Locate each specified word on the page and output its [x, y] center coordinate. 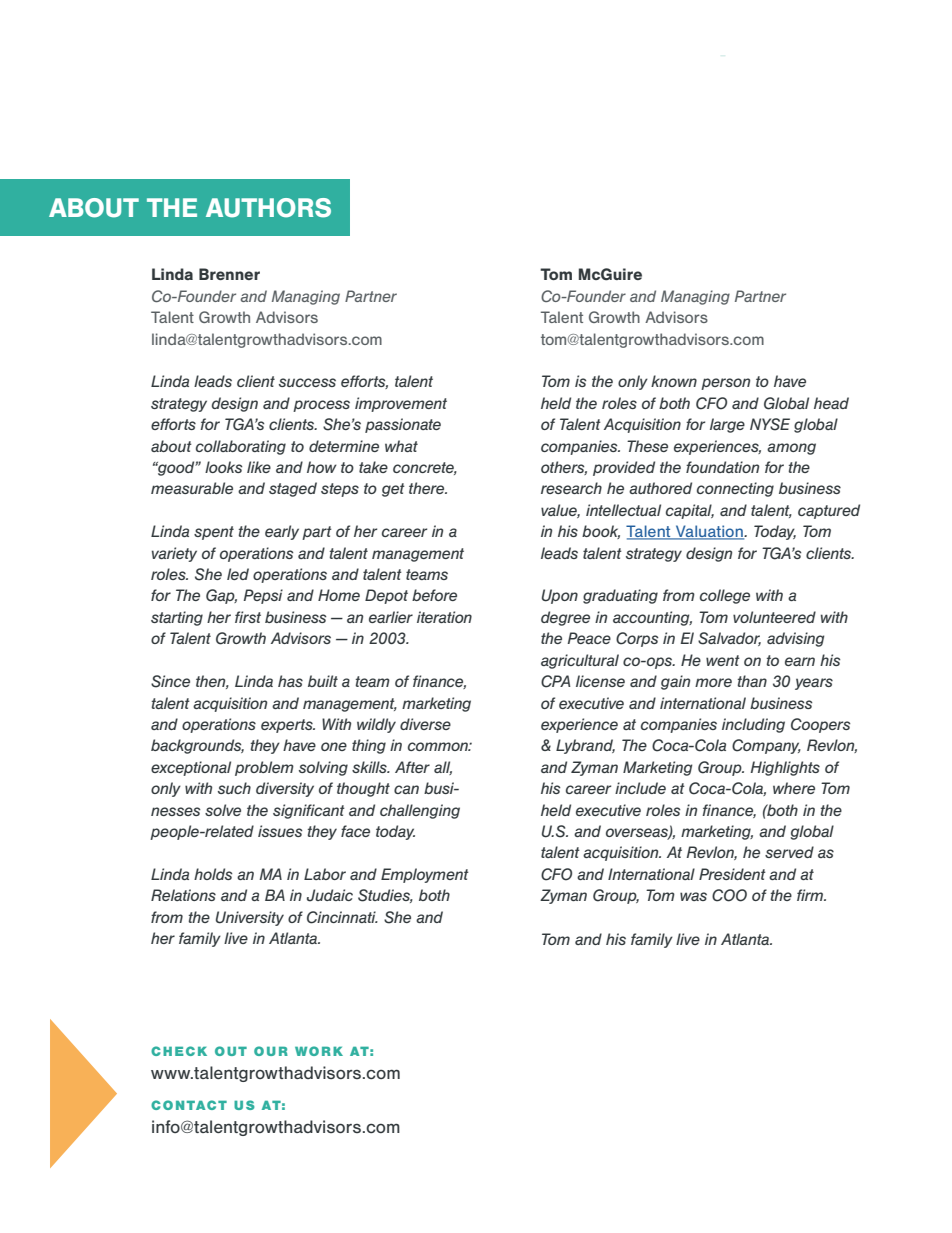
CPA [556, 681]
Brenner [229, 274]
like [259, 467]
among [791, 449]
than [752, 681]
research [571, 488]
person [725, 384]
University [250, 918]
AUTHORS [268, 208]
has [290, 681]
